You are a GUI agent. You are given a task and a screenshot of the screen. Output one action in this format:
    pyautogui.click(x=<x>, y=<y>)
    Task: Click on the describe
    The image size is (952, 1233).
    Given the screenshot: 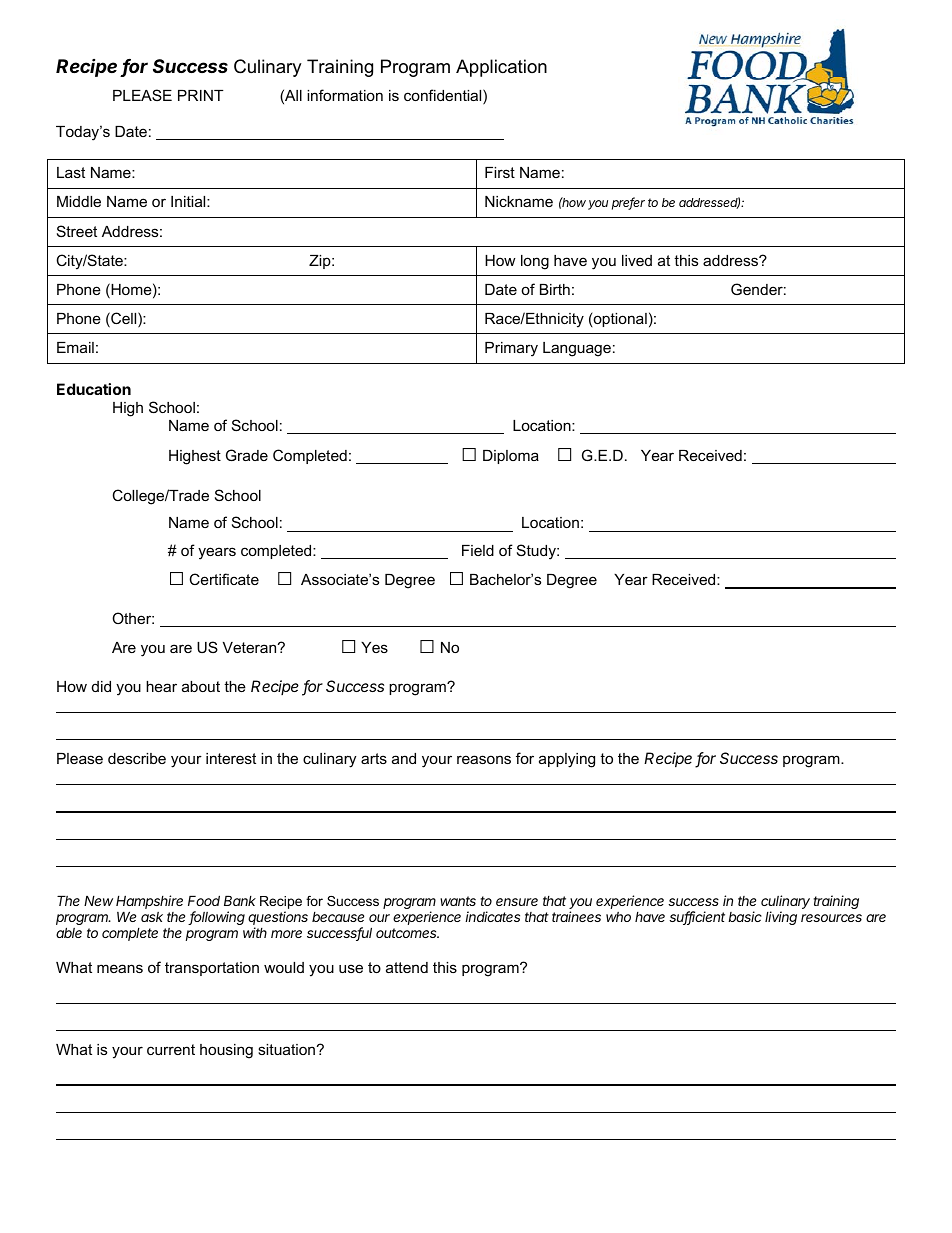 What is the action you would take?
    pyautogui.click(x=137, y=758)
